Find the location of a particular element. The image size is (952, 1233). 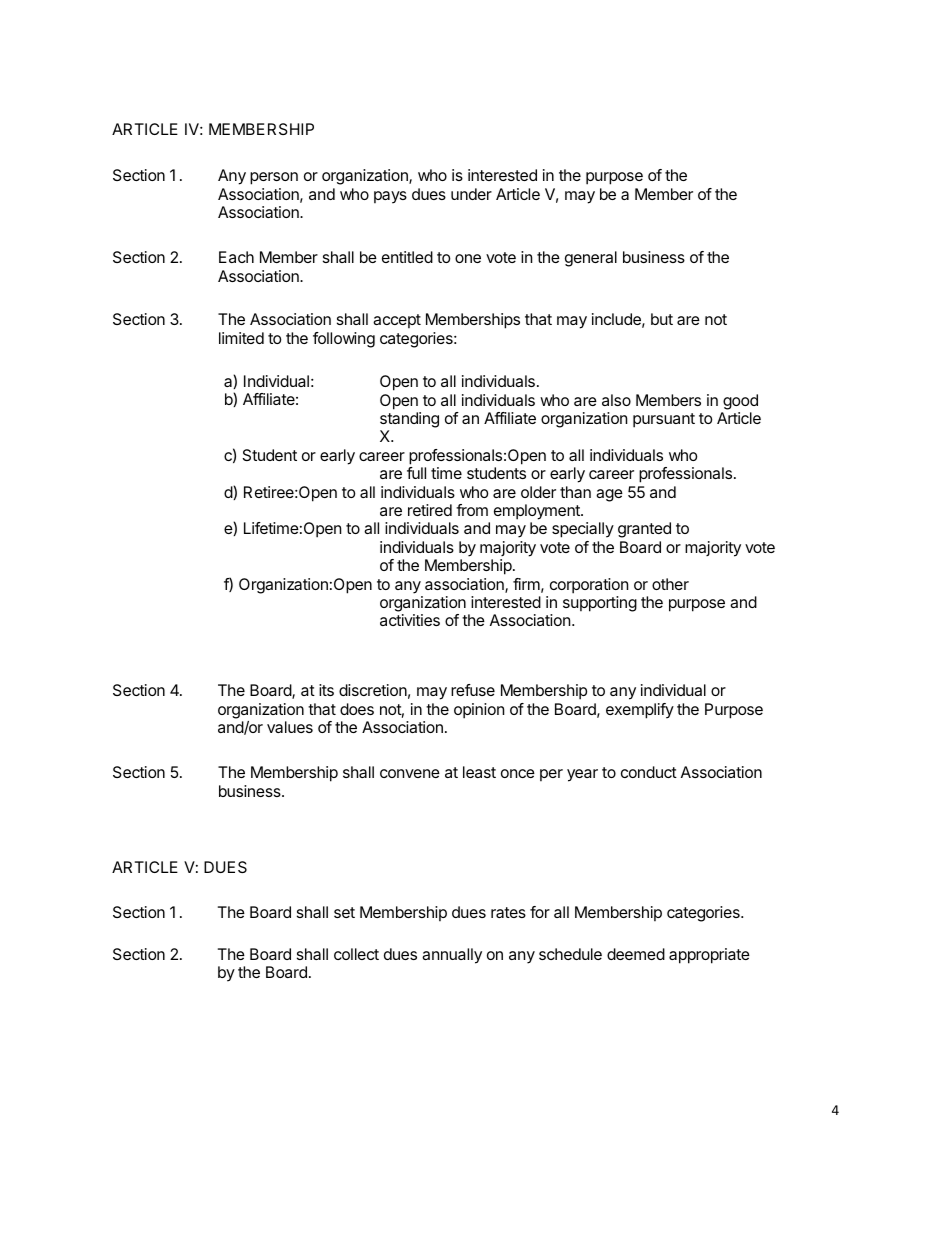

general is located at coordinates (591, 259).
